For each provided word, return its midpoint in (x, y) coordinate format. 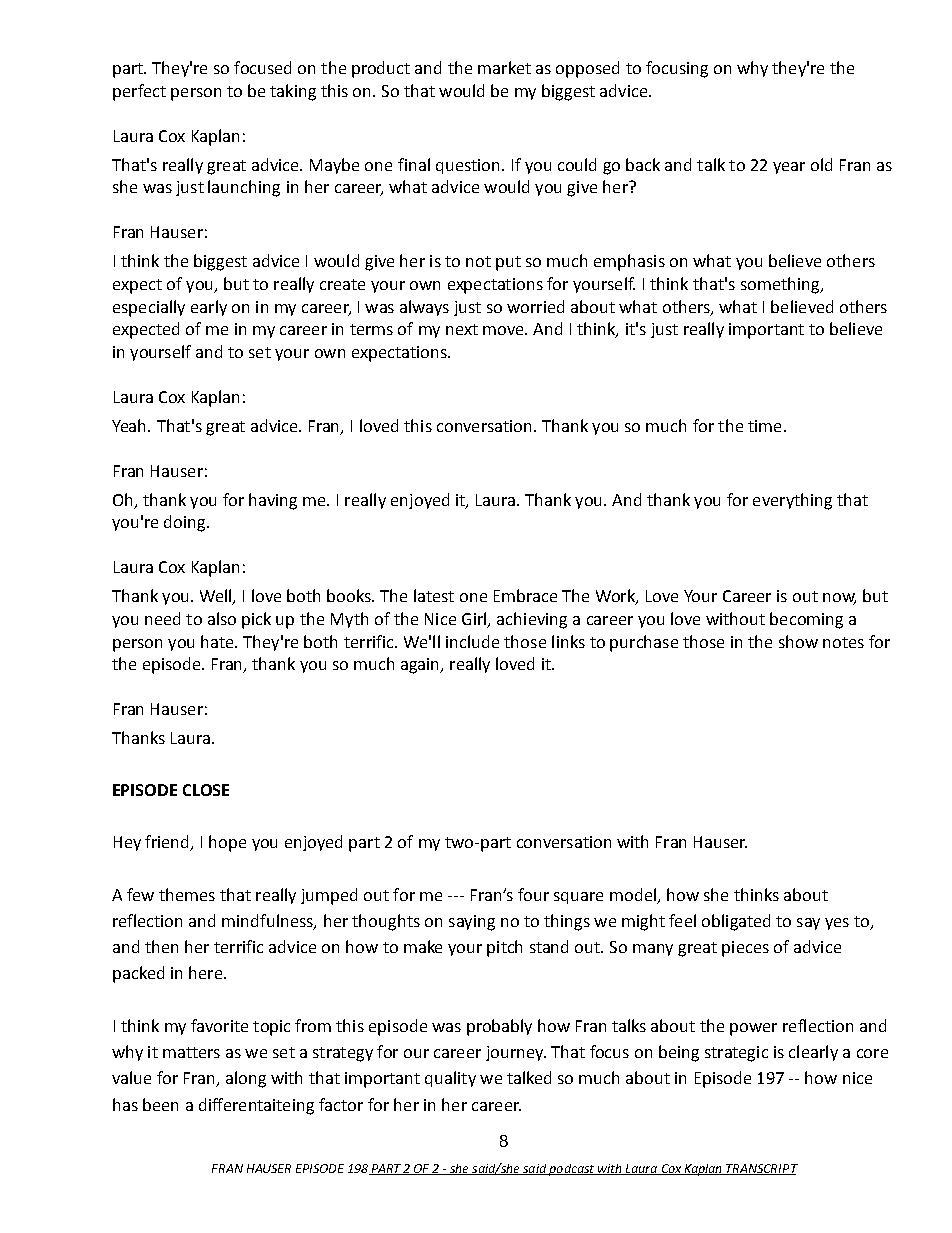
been (160, 1104)
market (504, 67)
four (533, 894)
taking (293, 92)
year (789, 168)
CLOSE (206, 790)
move (504, 330)
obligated (736, 922)
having (273, 501)
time (764, 426)
